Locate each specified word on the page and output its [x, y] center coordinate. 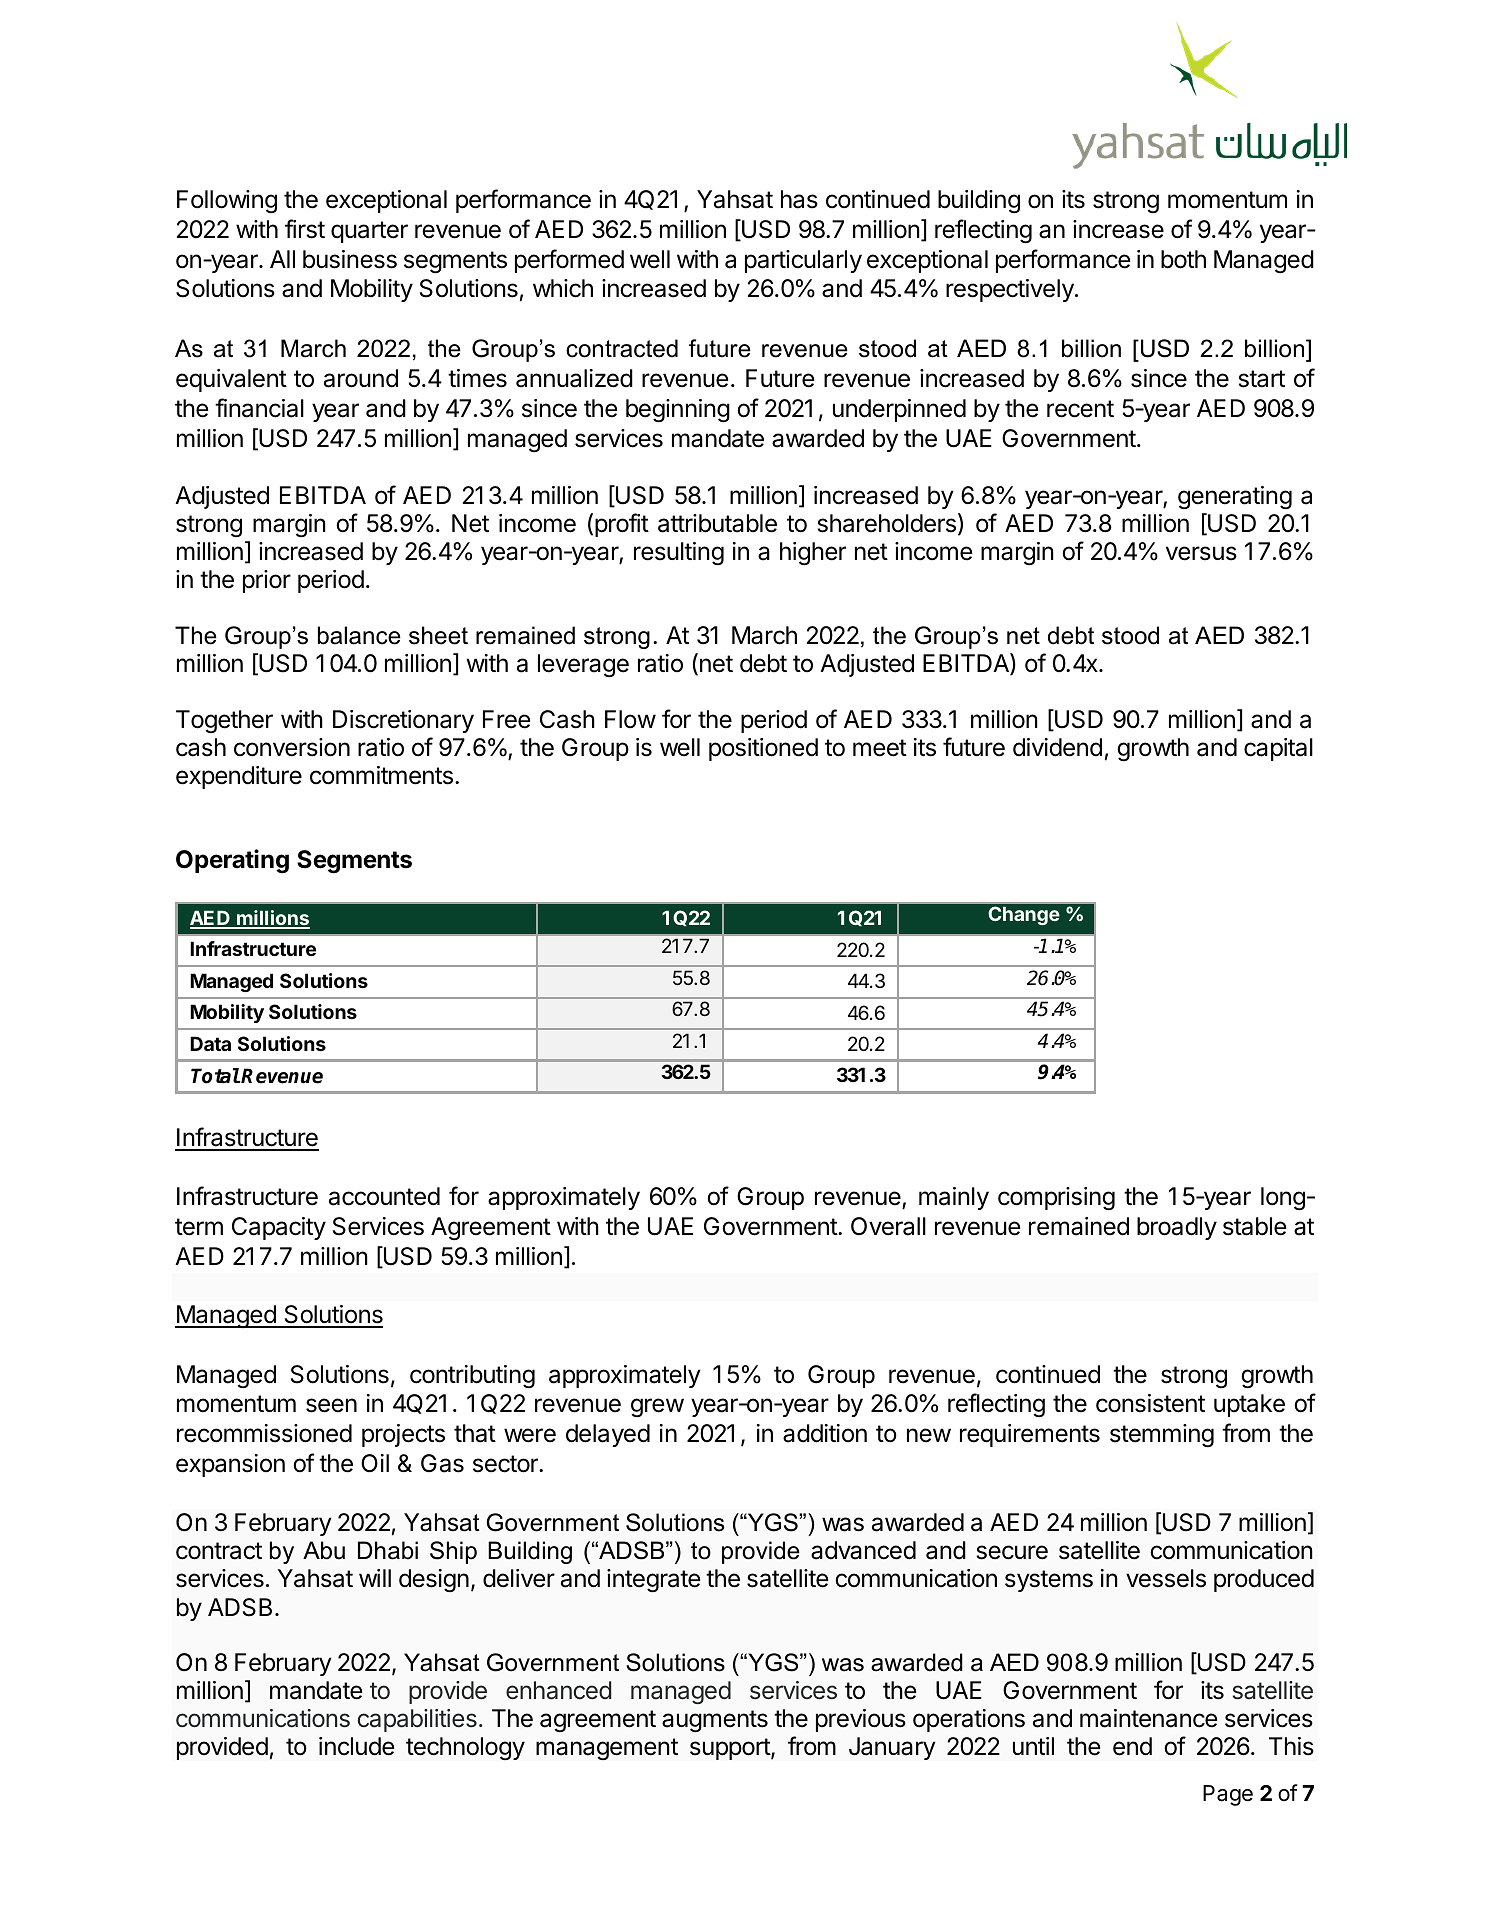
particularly [803, 261]
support [731, 1749]
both [1183, 259]
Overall [888, 1226]
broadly [1177, 1228]
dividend [1057, 747]
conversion [292, 747]
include [357, 1746]
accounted [384, 1196]
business [350, 259]
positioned [763, 749]
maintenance [1149, 1718]
